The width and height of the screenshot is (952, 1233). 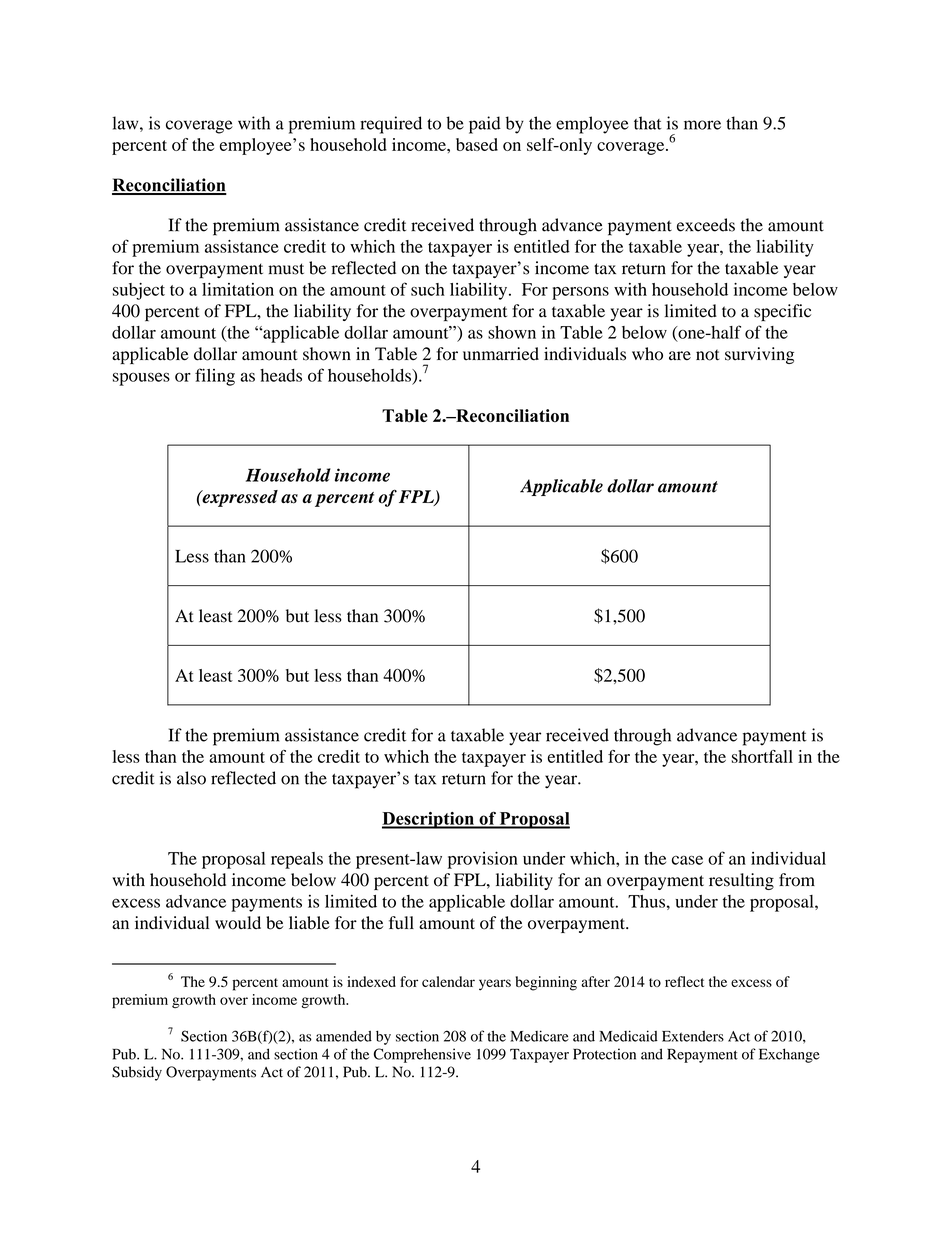 What do you see at coordinates (702, 125) in the screenshot?
I see `more` at bounding box center [702, 125].
